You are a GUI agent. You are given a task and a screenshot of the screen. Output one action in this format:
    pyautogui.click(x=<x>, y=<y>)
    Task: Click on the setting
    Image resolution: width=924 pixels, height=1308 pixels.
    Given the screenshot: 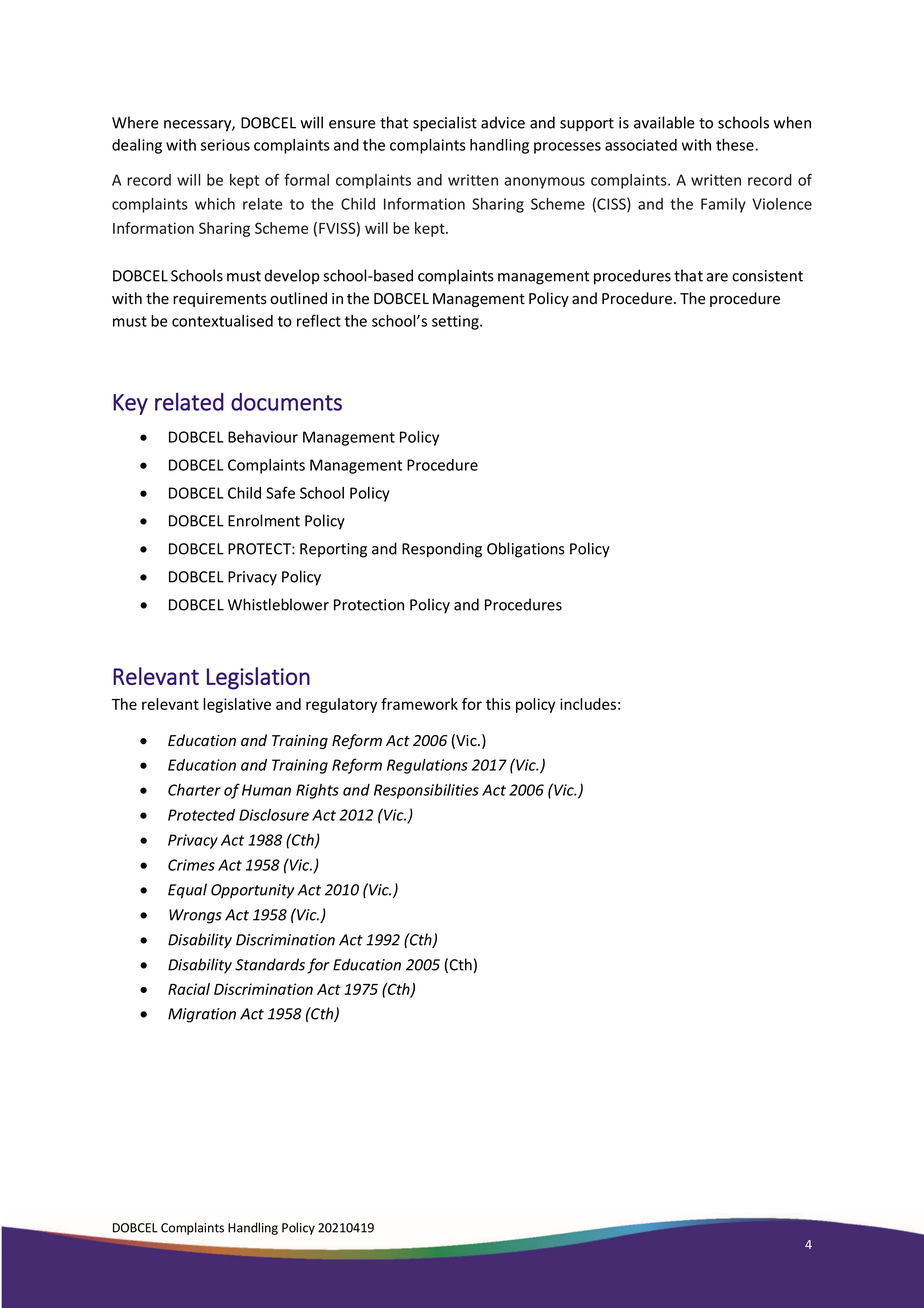 What is the action you would take?
    pyautogui.click(x=456, y=322)
